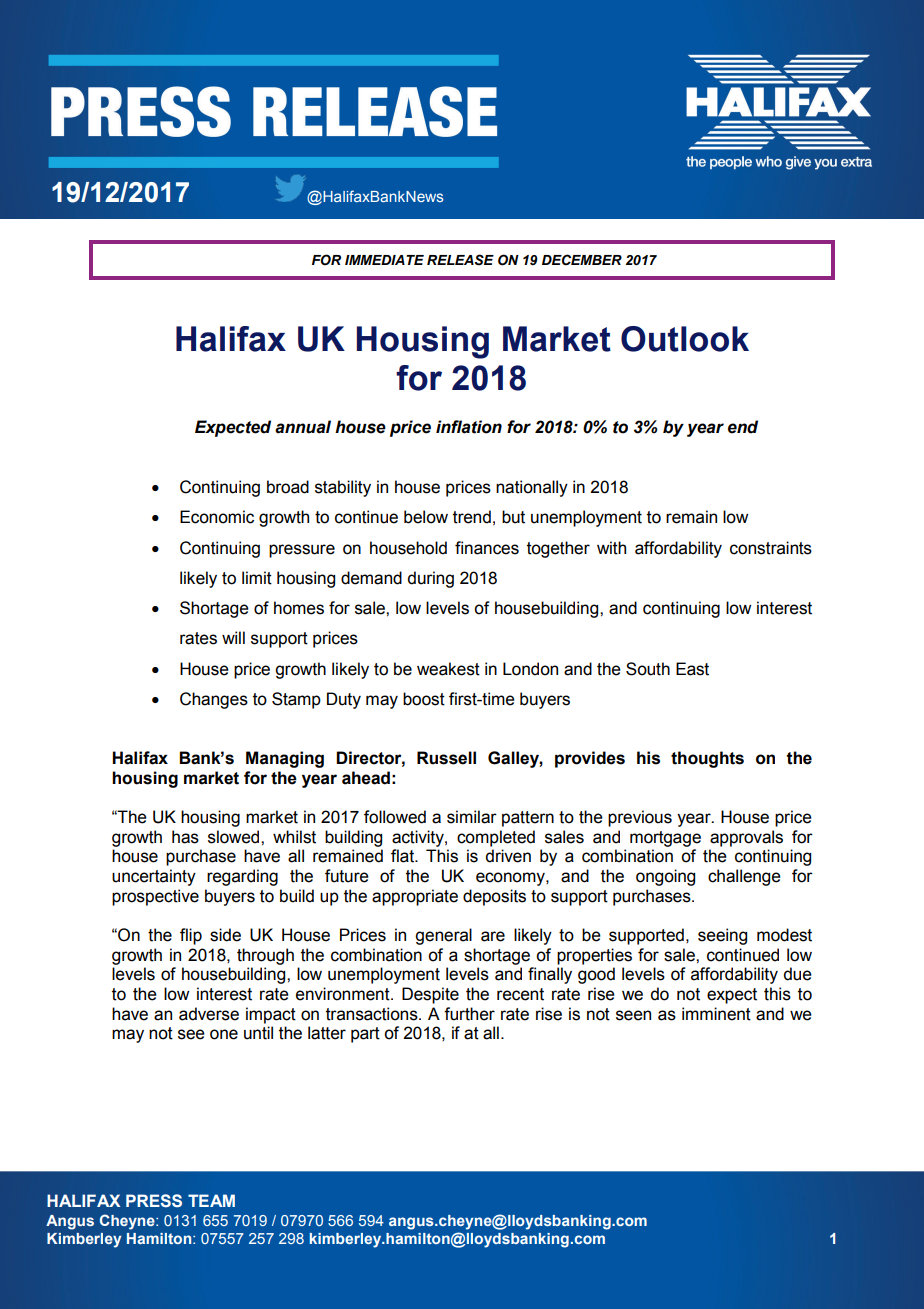 Image resolution: width=924 pixels, height=1309 pixels. I want to click on regarding, so click(242, 877).
